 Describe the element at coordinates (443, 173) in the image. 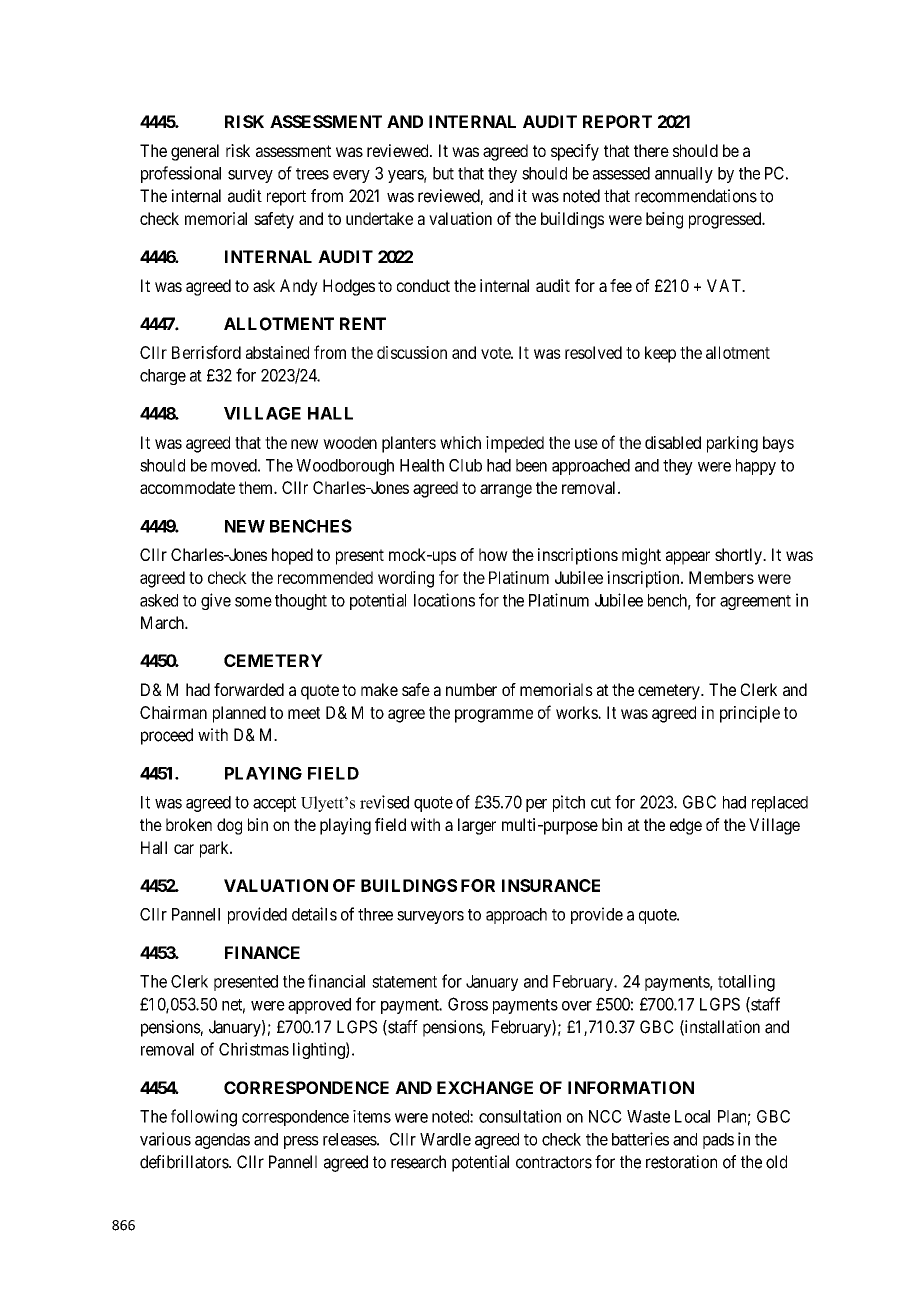

I see `but` at that location.
